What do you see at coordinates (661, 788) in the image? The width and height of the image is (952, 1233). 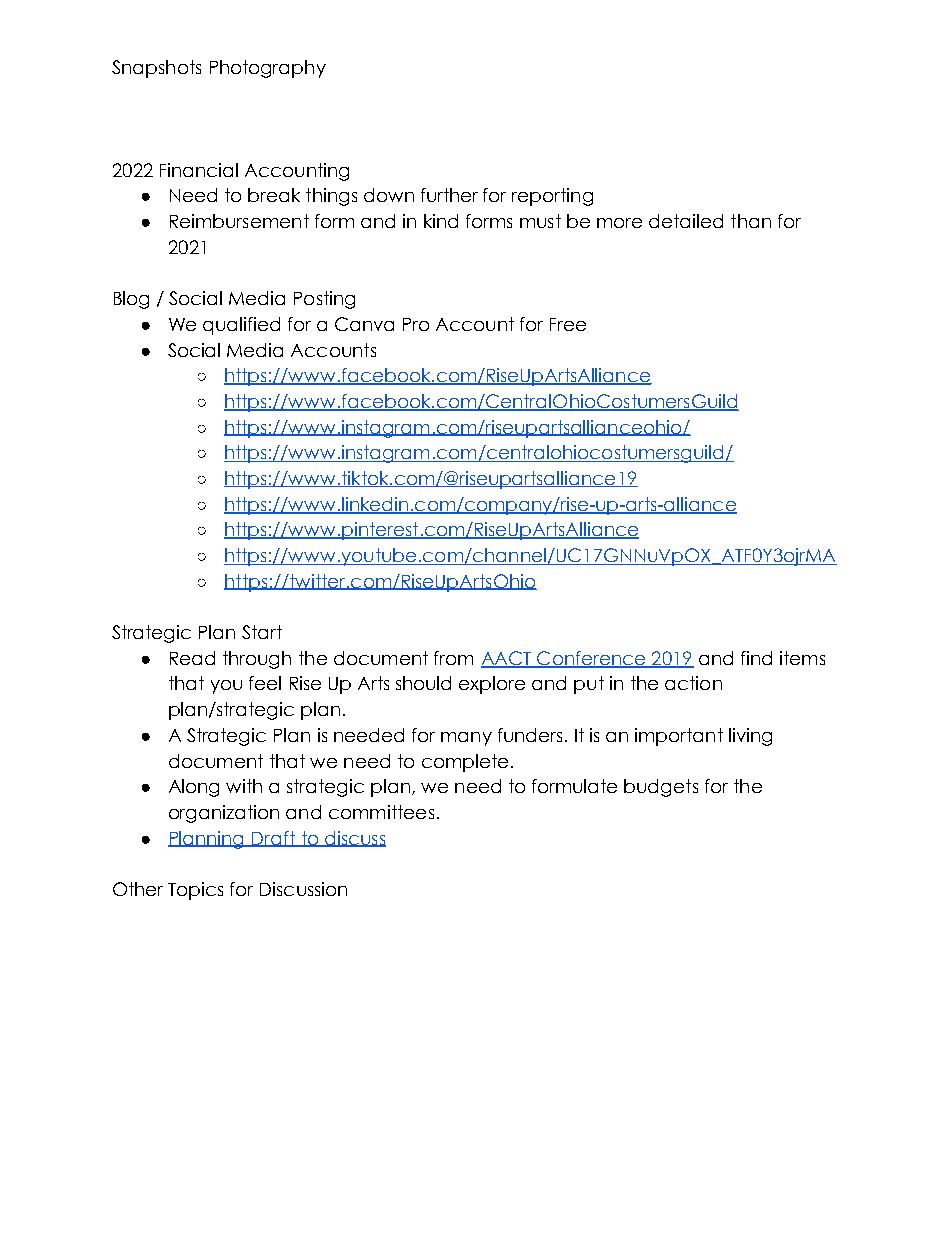 I see `budgets` at bounding box center [661, 788].
